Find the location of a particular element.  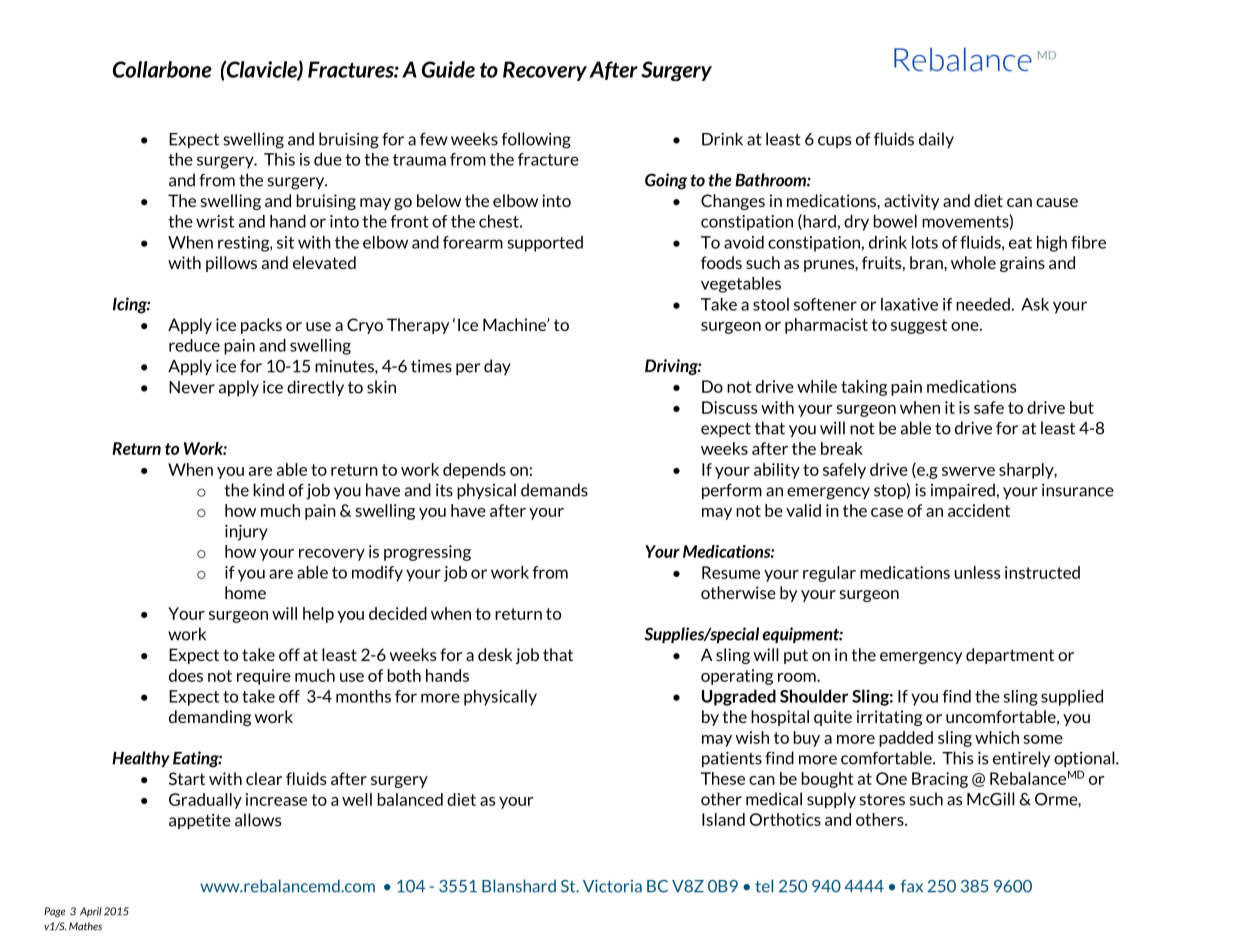

daily is located at coordinates (936, 140).
